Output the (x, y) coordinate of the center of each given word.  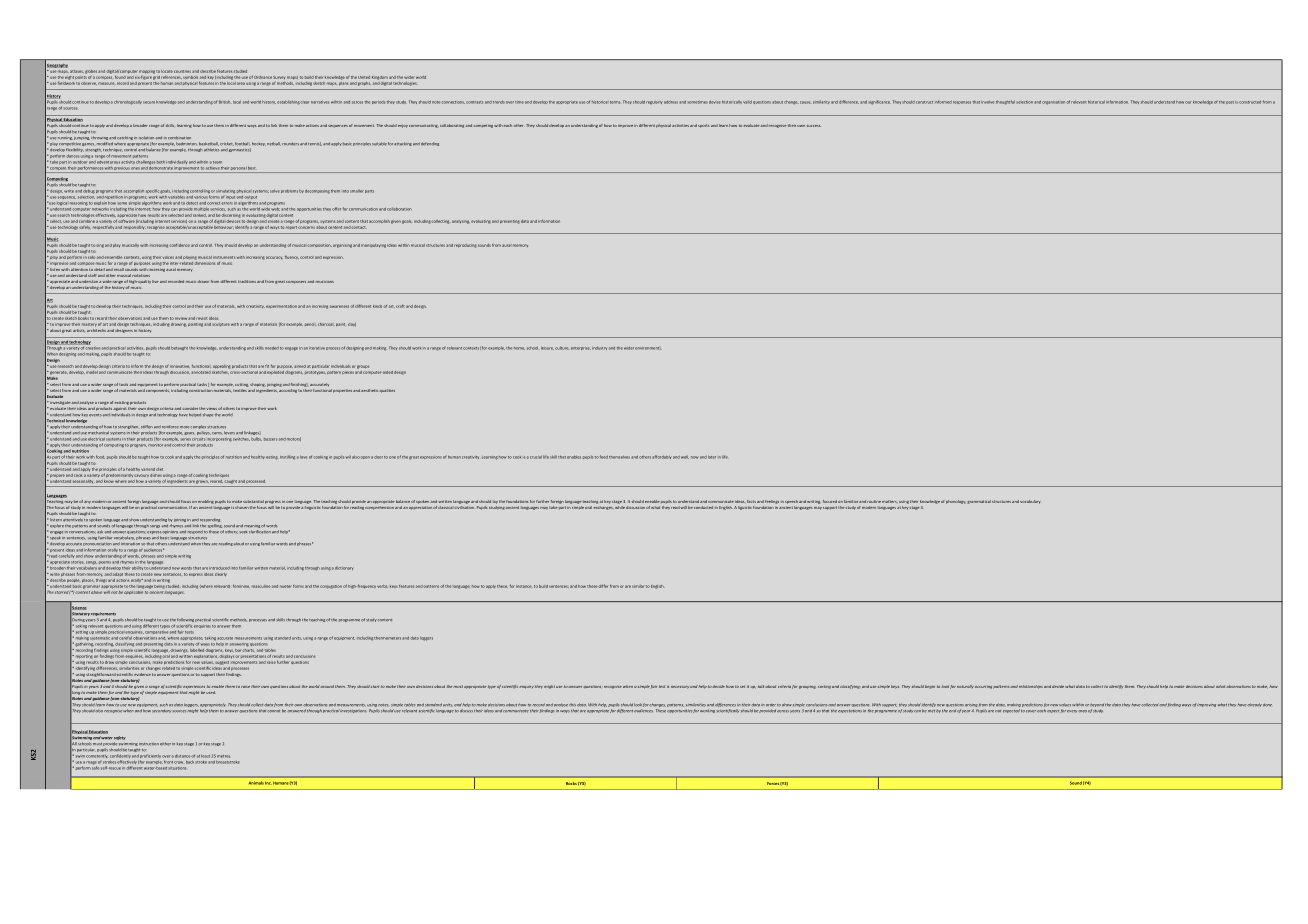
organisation (1053, 103)
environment (648, 348)
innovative (180, 366)
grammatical (979, 502)
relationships (1031, 687)
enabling (206, 502)
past (1230, 102)
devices (234, 222)
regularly (654, 102)
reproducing (465, 246)
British (224, 102)
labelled (197, 650)
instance (523, 586)
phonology (955, 502)
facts (751, 501)
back (190, 762)
